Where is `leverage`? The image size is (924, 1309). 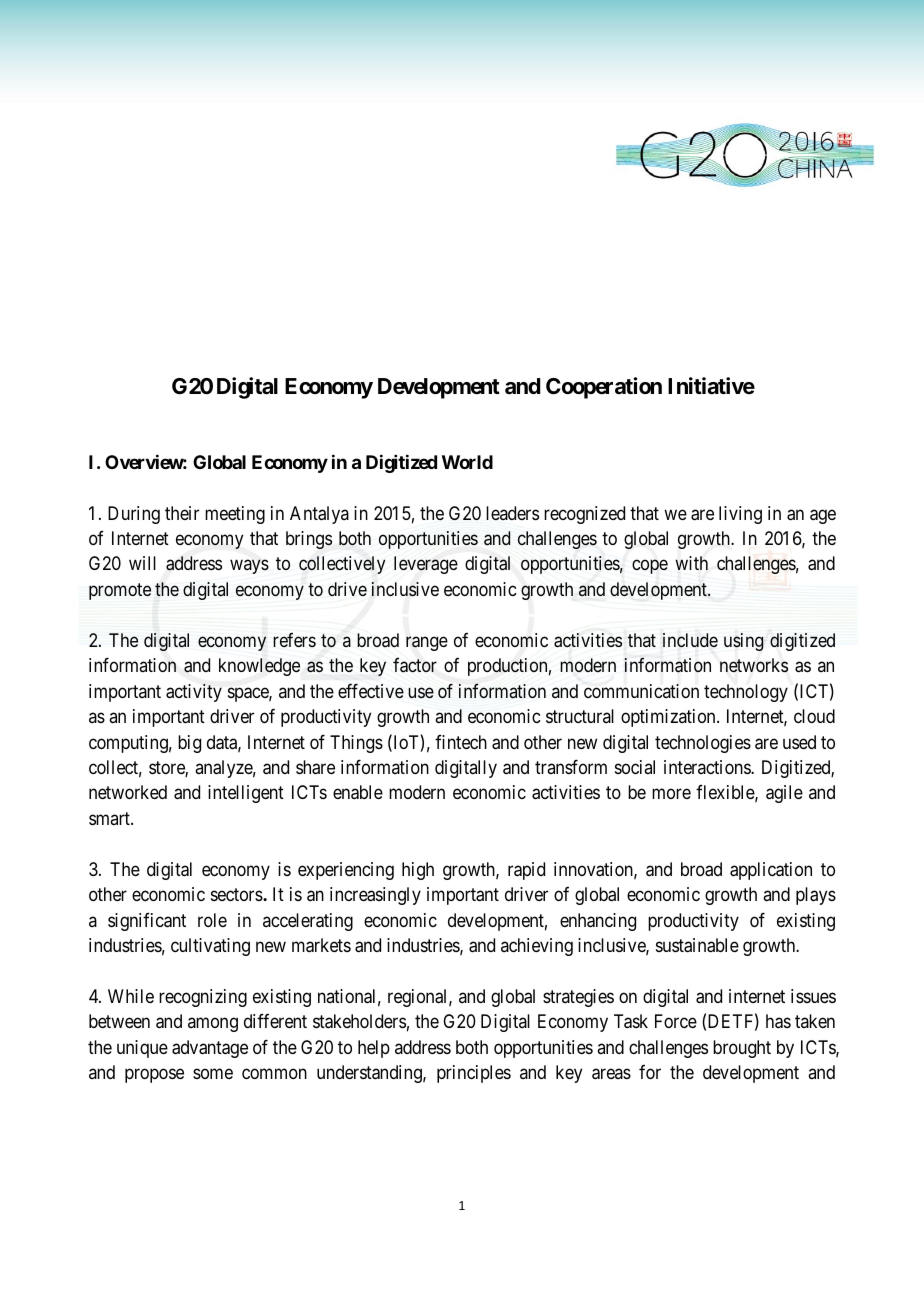 leverage is located at coordinates (426, 565).
